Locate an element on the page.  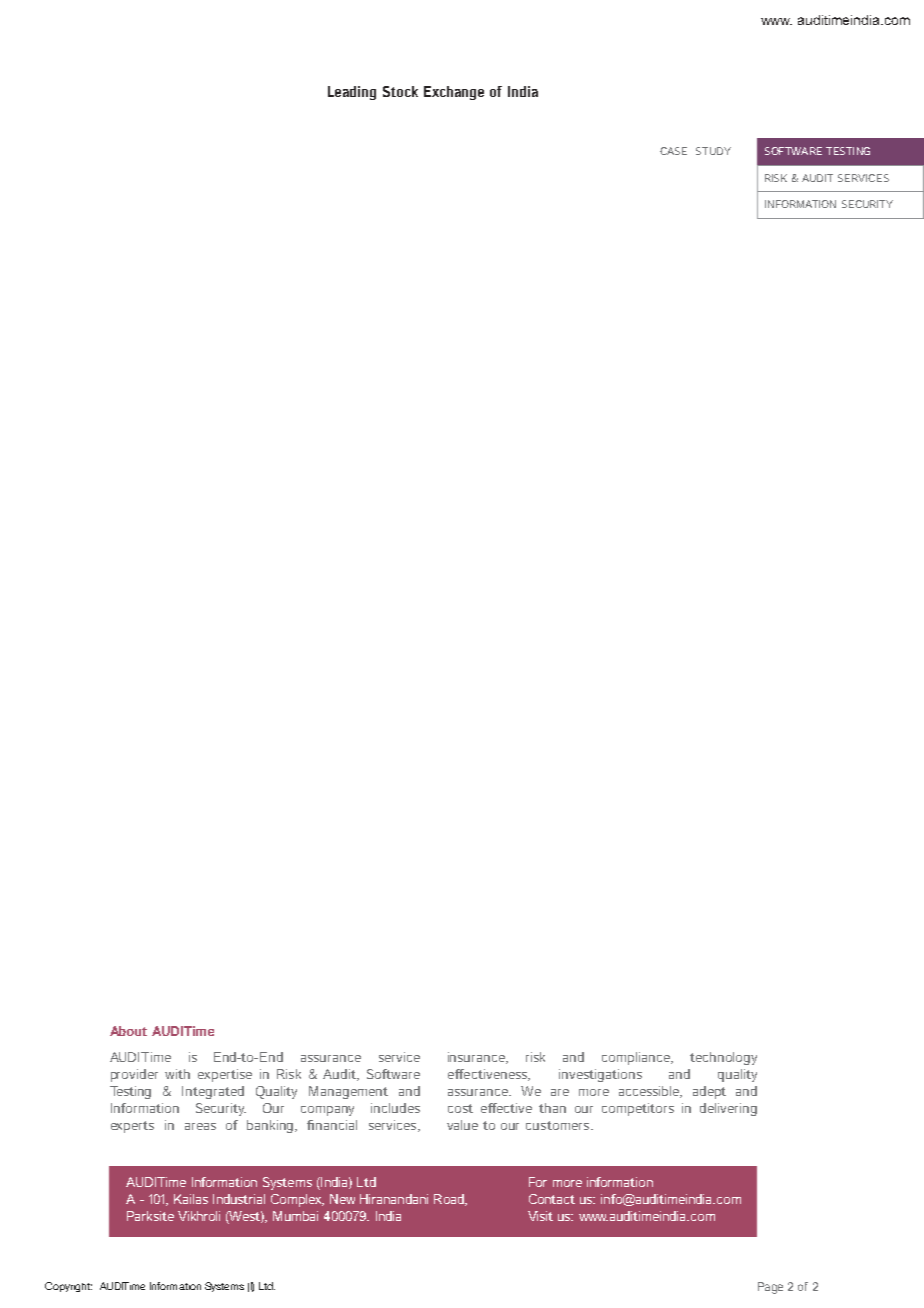
insurance is located at coordinates (478, 1058).
